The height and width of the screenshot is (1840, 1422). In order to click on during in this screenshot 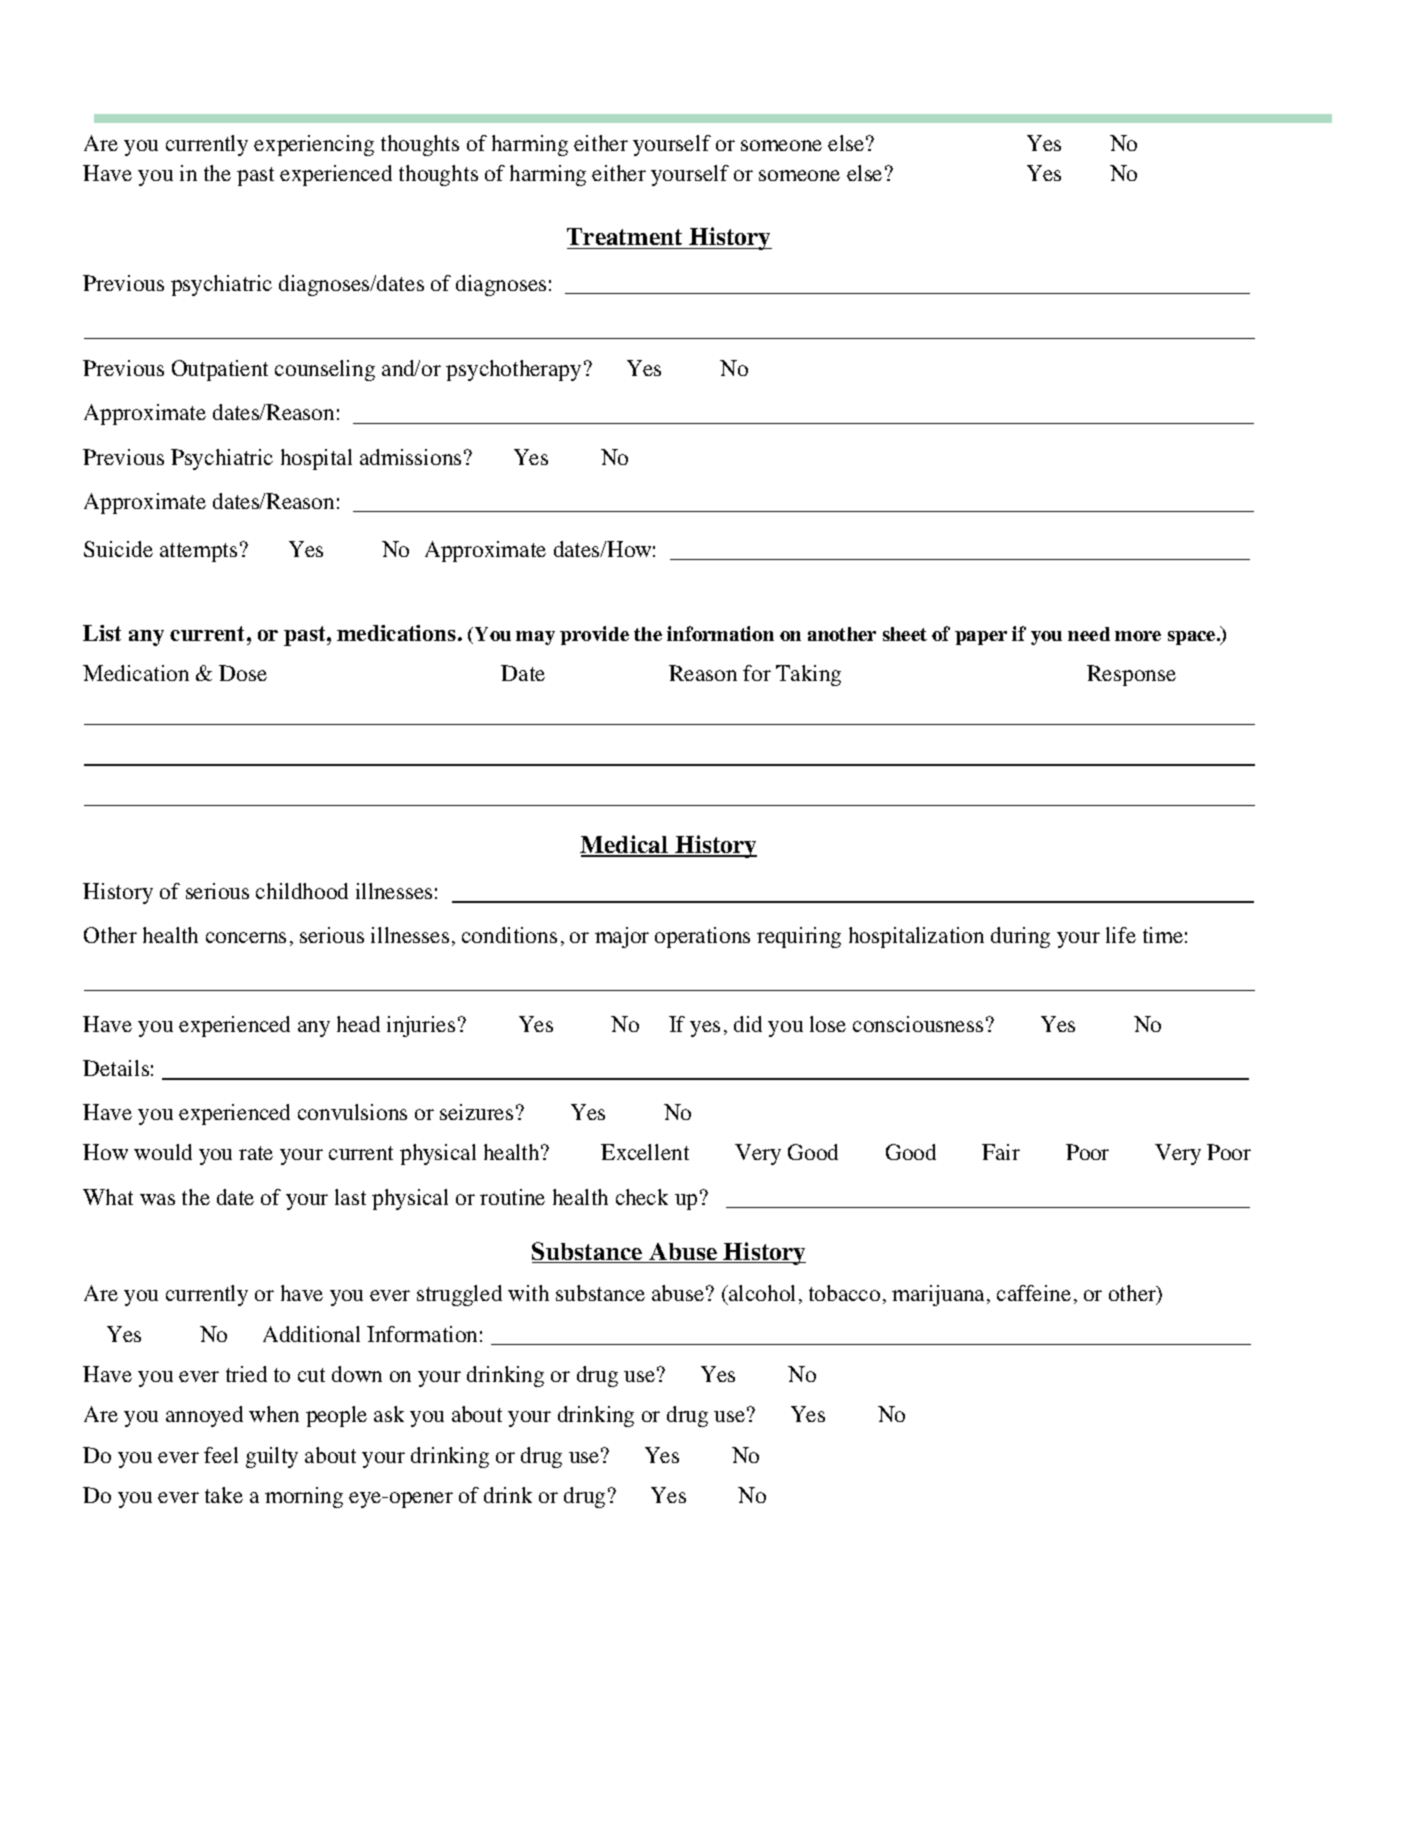, I will do `click(1020, 937)`.
